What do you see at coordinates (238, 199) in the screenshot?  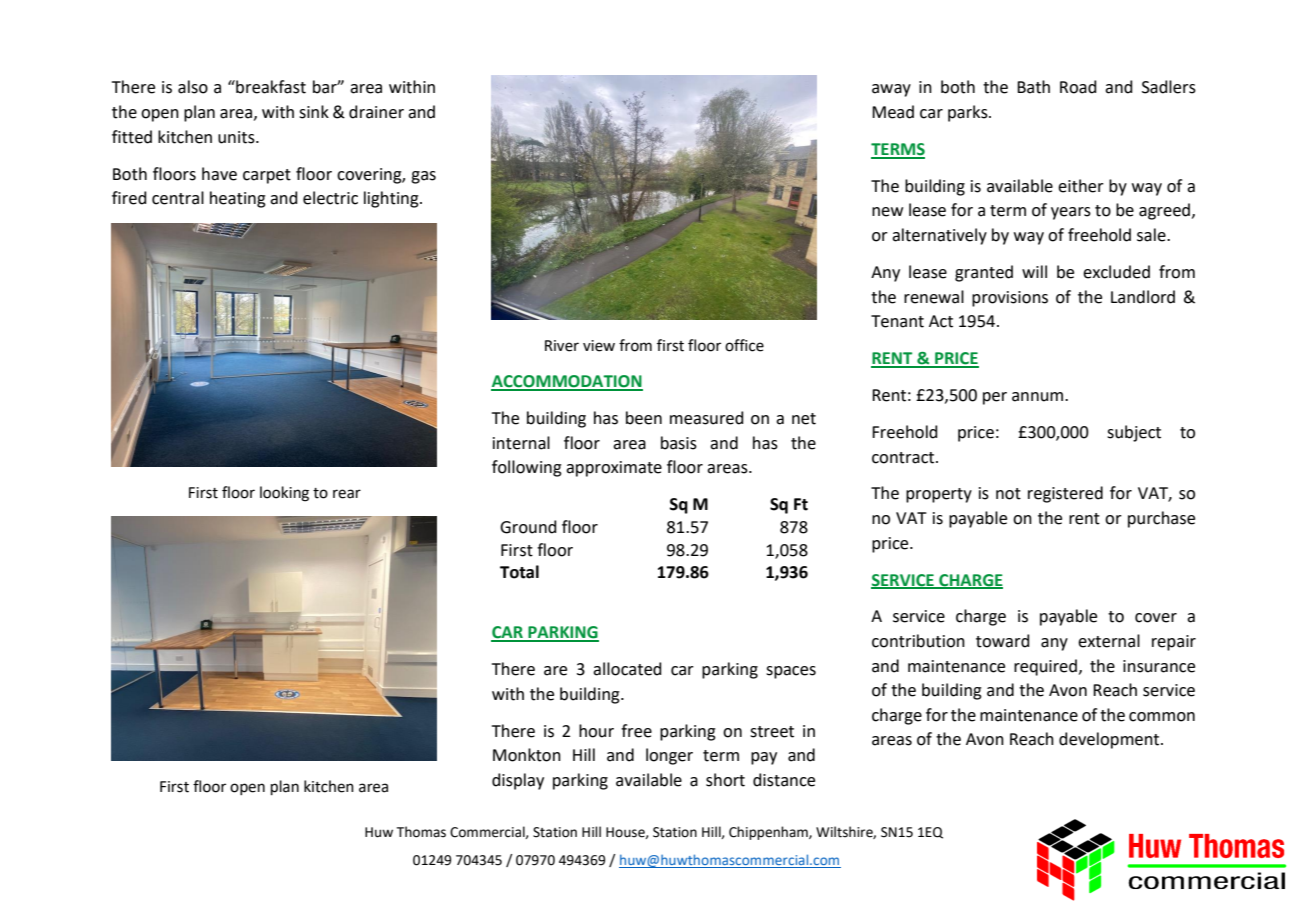 I see `heating` at bounding box center [238, 199].
